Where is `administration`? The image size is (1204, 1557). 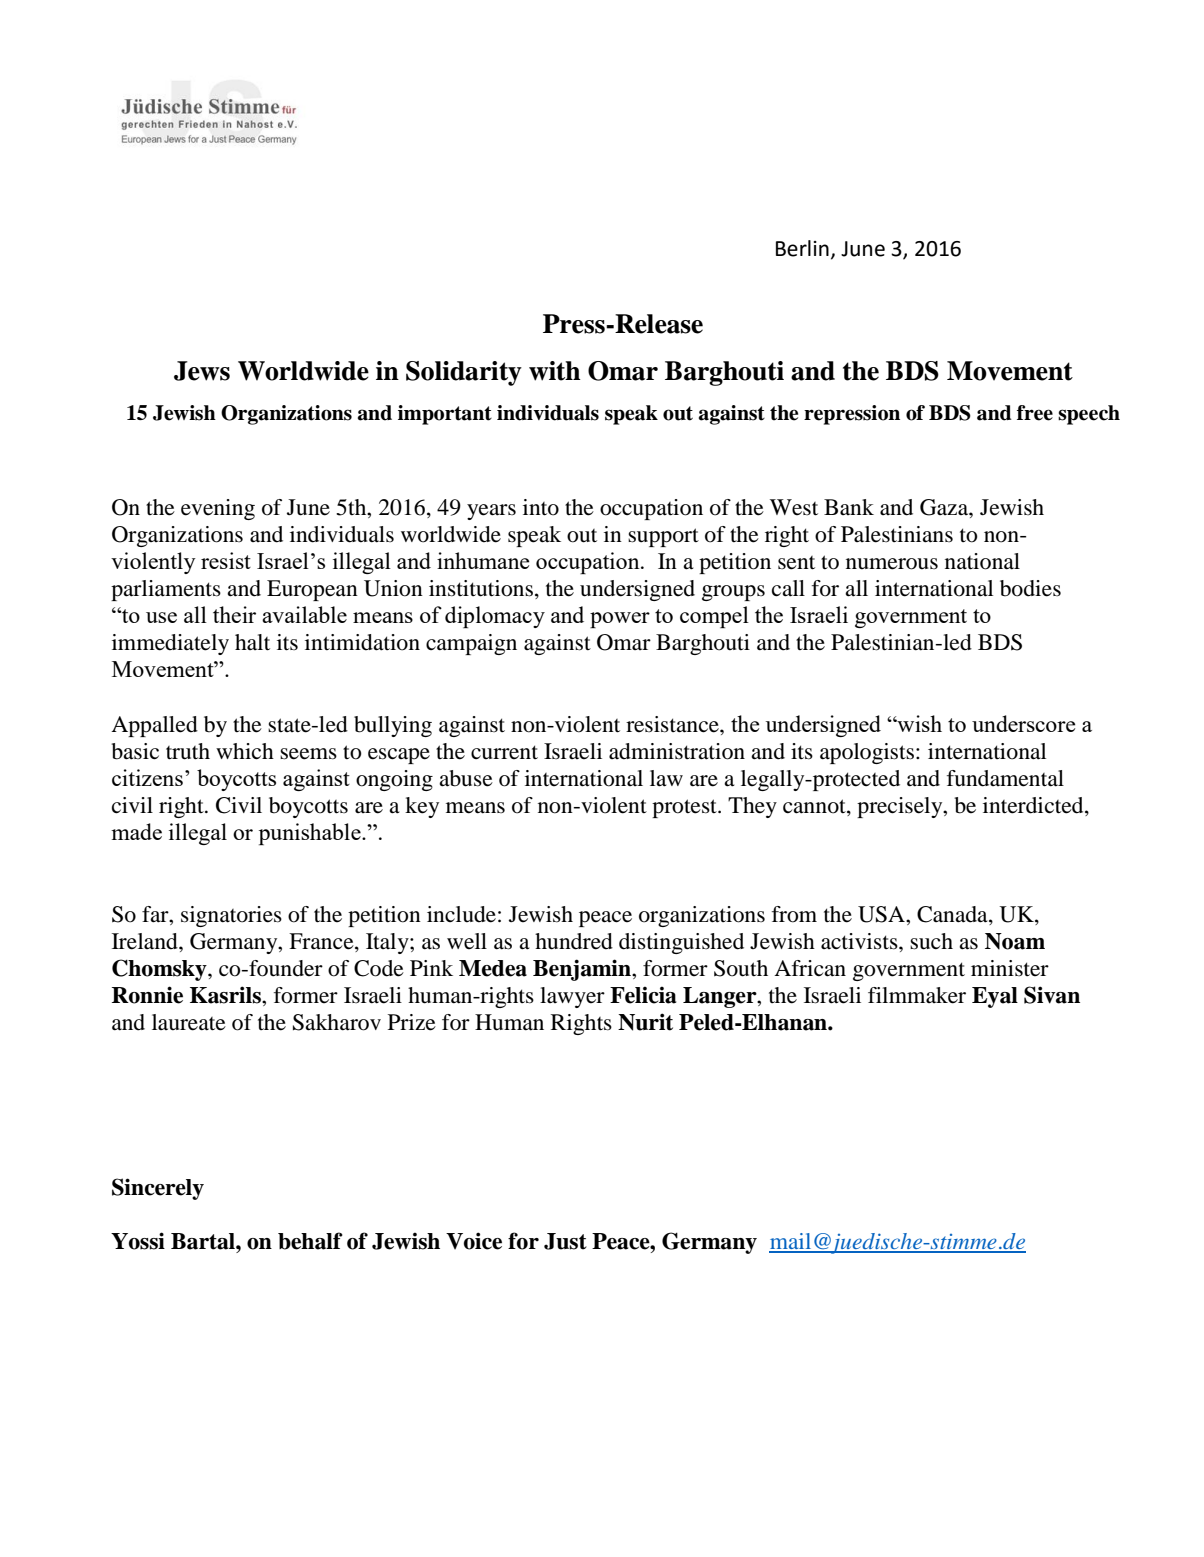
administration is located at coordinates (677, 751).
